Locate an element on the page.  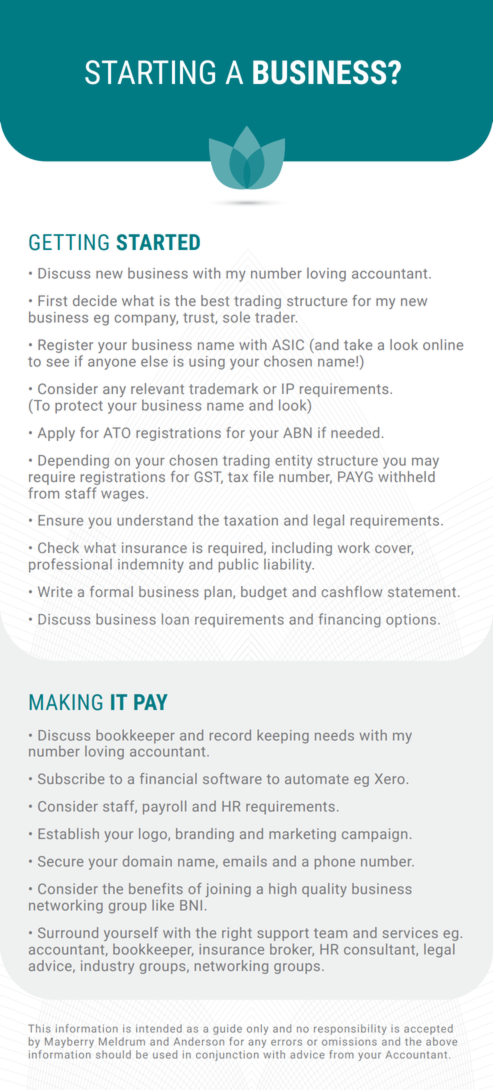
public is located at coordinates (238, 565).
